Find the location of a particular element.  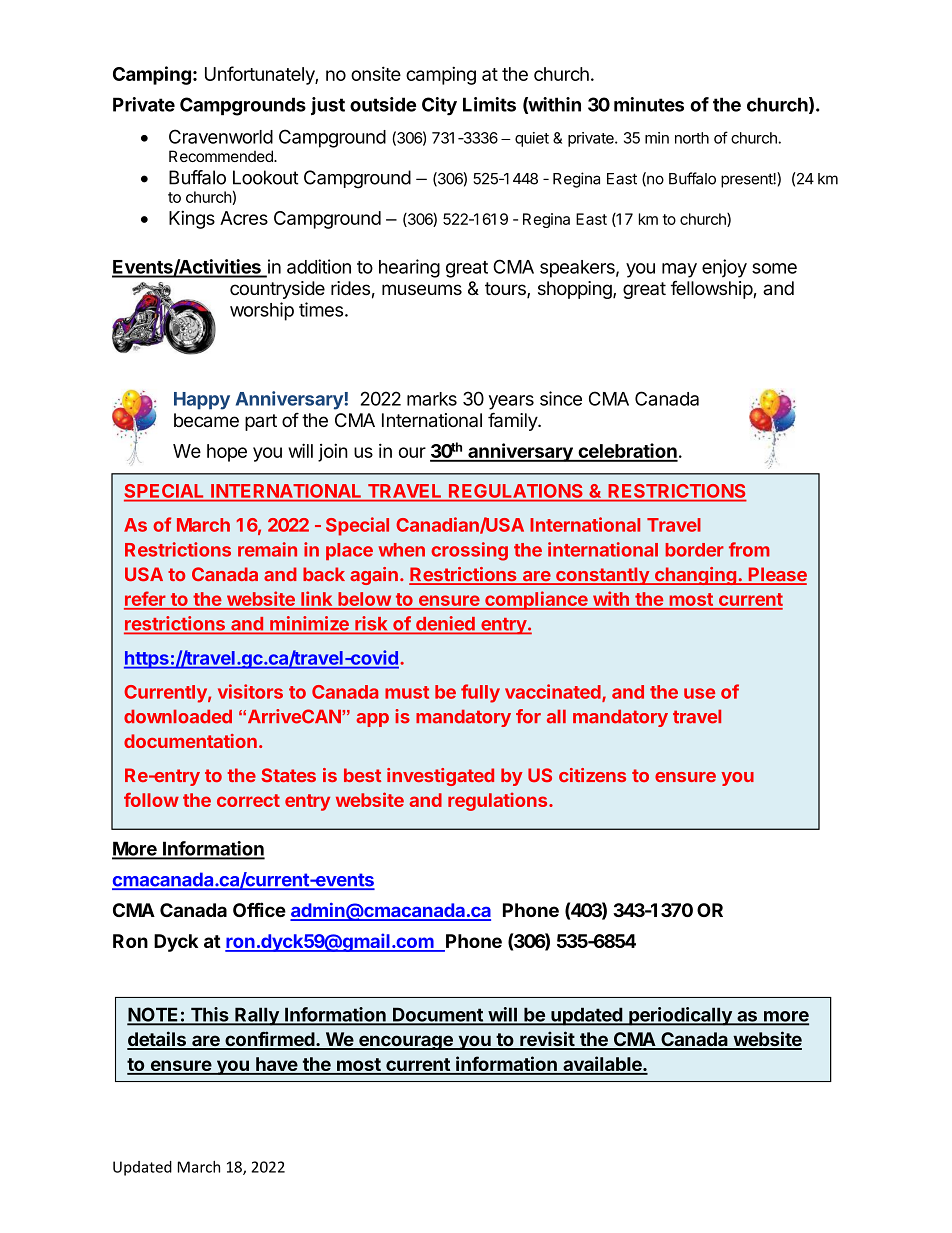

This is located at coordinates (209, 1015).
